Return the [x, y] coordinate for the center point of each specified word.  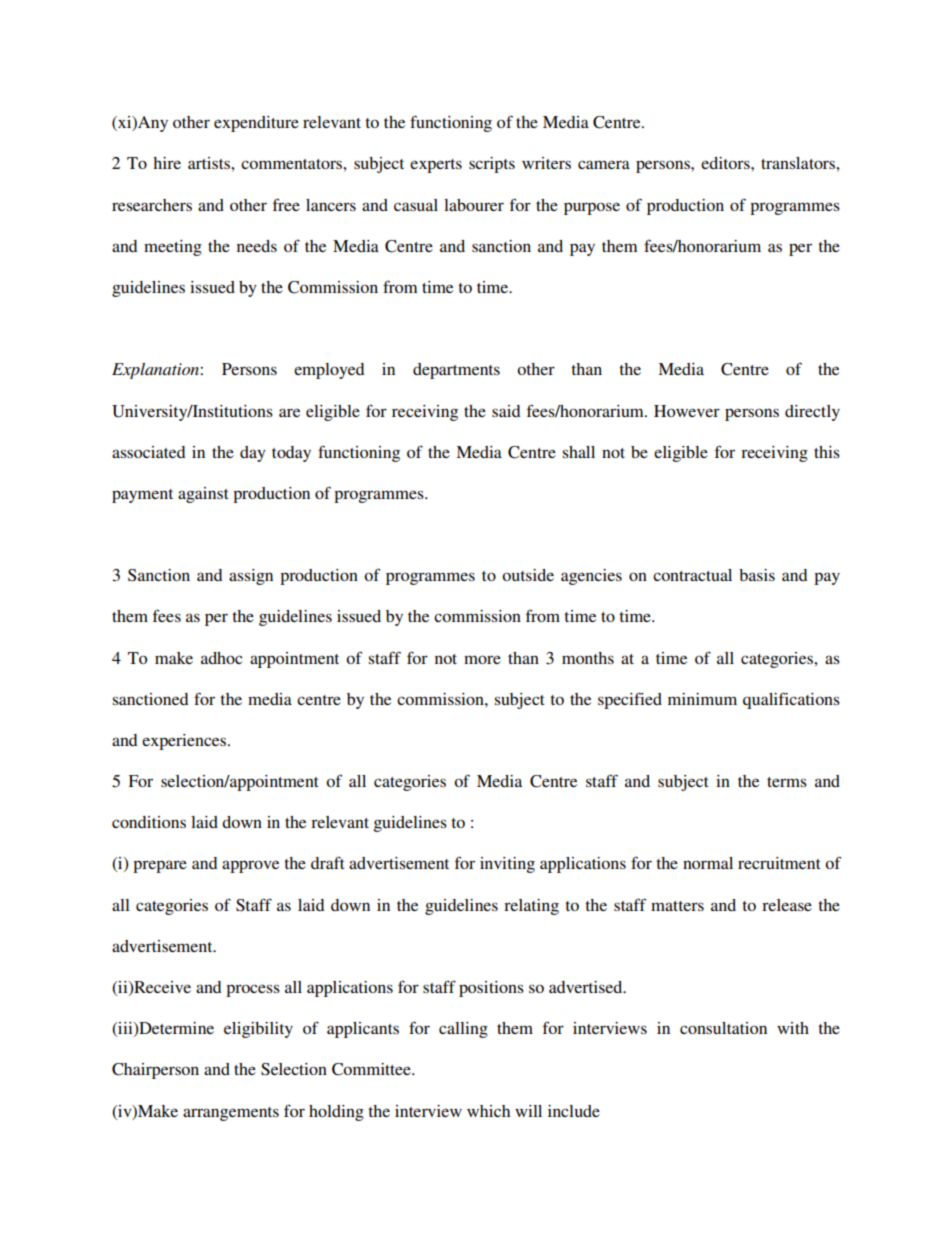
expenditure [256, 124]
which [488, 1111]
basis [757, 575]
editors [726, 163]
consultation [723, 1028]
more [482, 659]
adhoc [221, 658]
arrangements [231, 1114]
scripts [492, 165]
